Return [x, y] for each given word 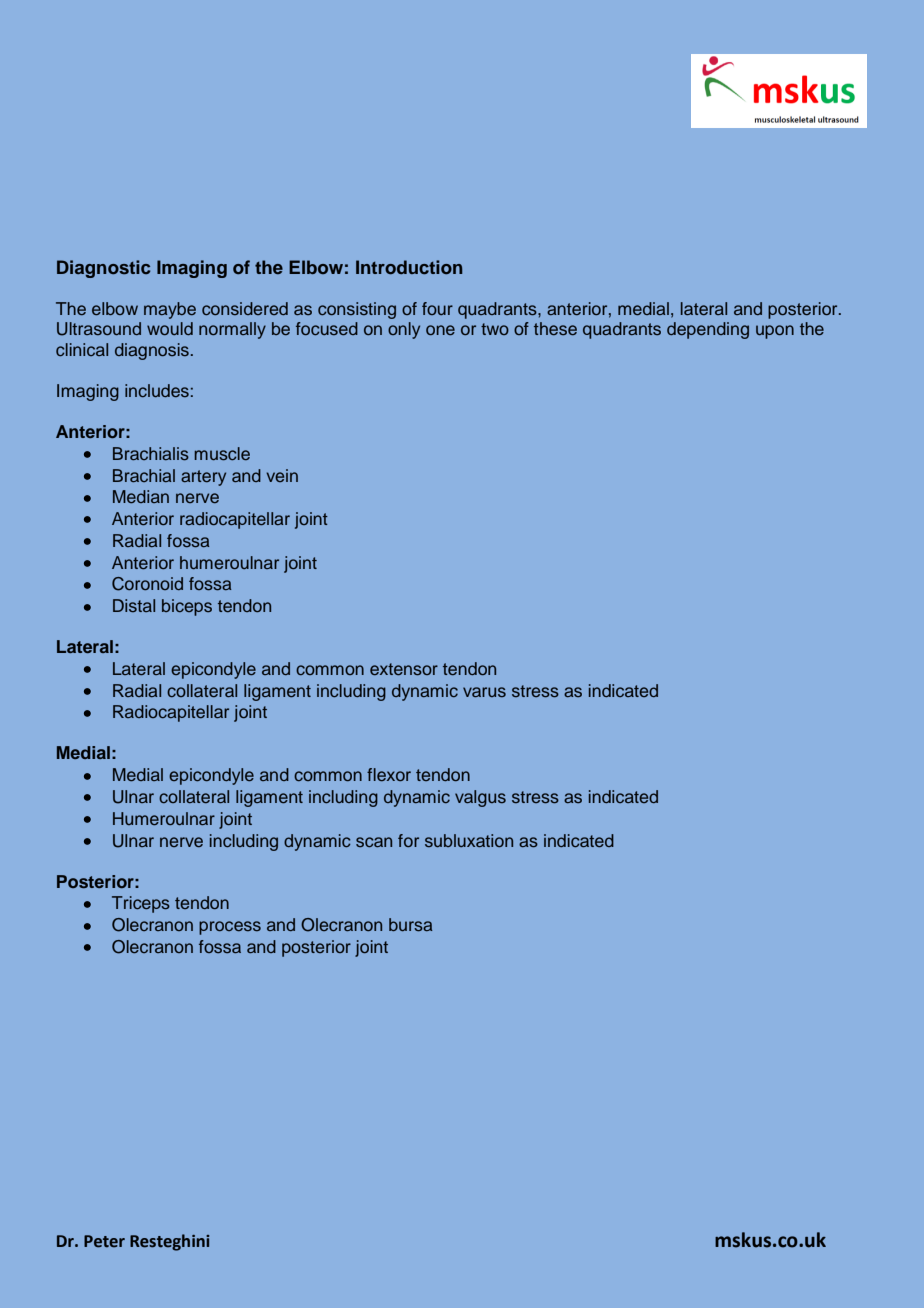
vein [282, 475]
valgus [480, 798]
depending [708, 330]
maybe [170, 310]
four [437, 308]
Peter [104, 1241]
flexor [389, 774]
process [230, 928]
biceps [187, 607]
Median [141, 497]
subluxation [469, 840]
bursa [411, 925]
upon [775, 332]
